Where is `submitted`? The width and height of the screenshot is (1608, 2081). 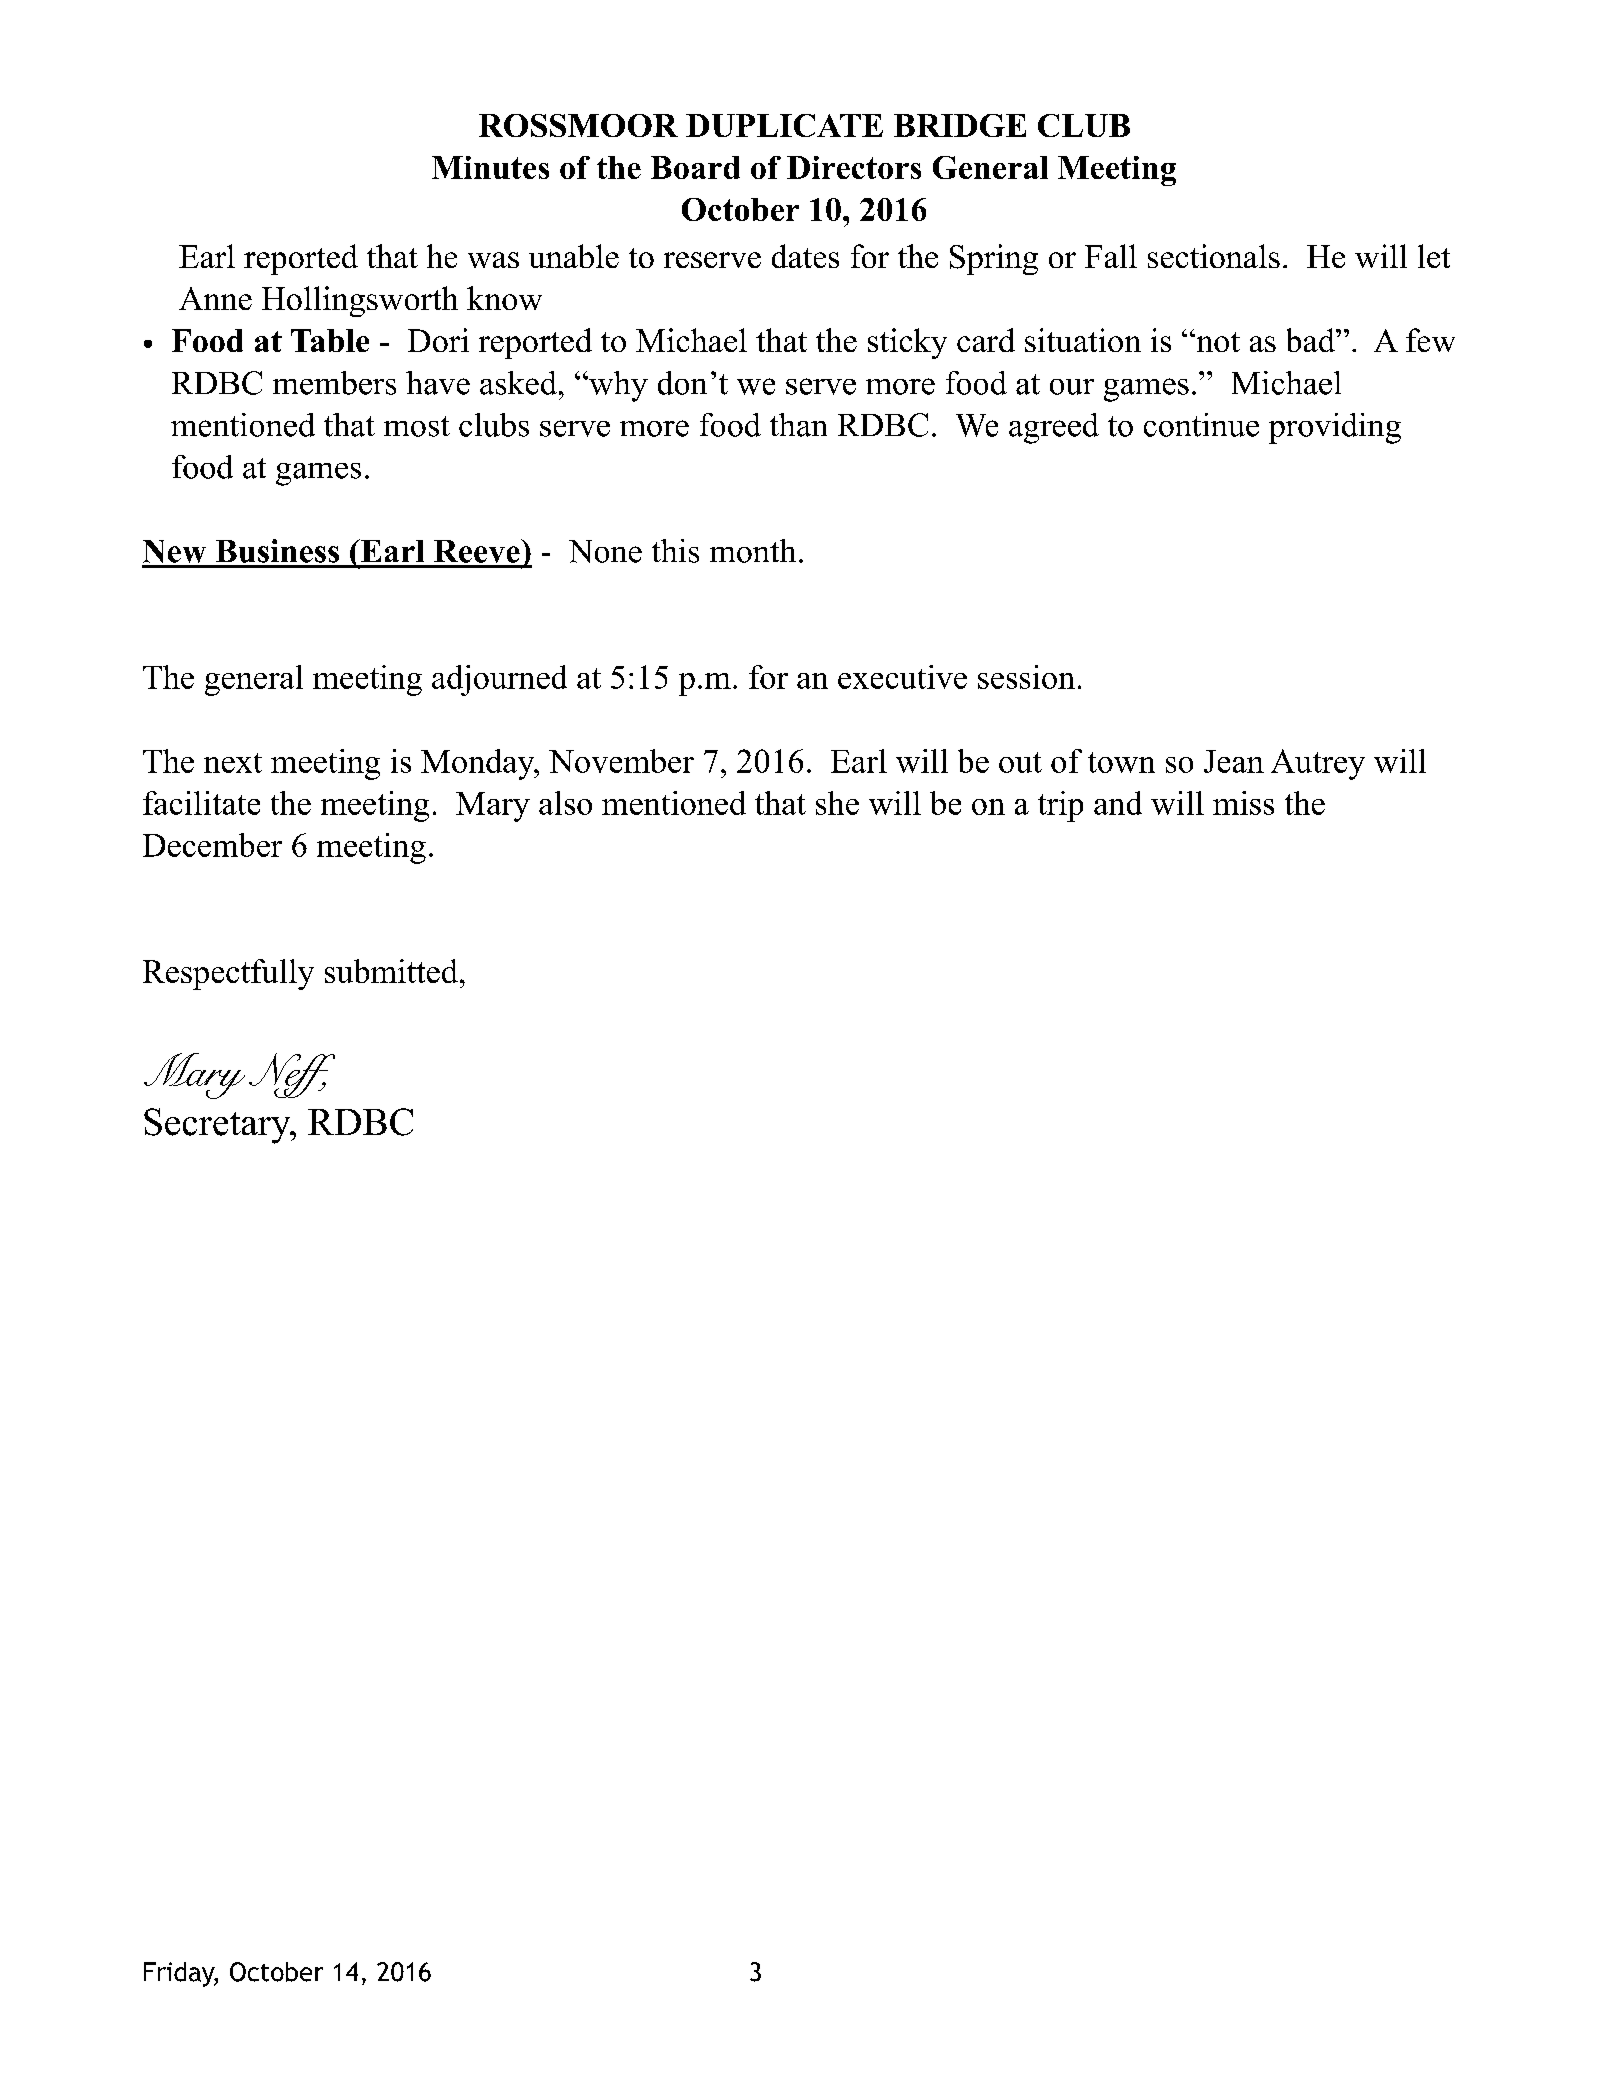 submitted is located at coordinates (391, 971).
